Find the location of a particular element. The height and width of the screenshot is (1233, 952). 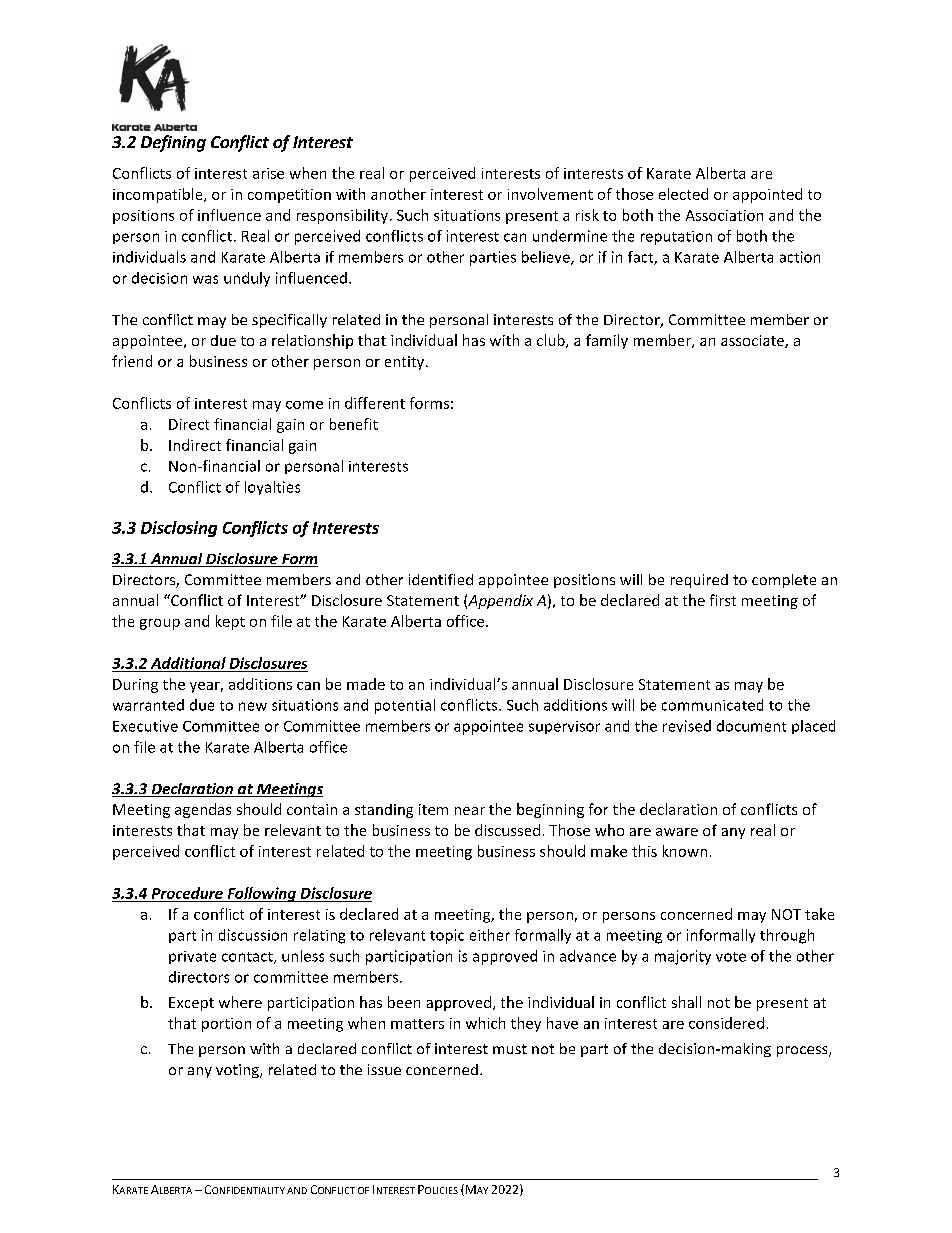

identified is located at coordinates (441, 579).
